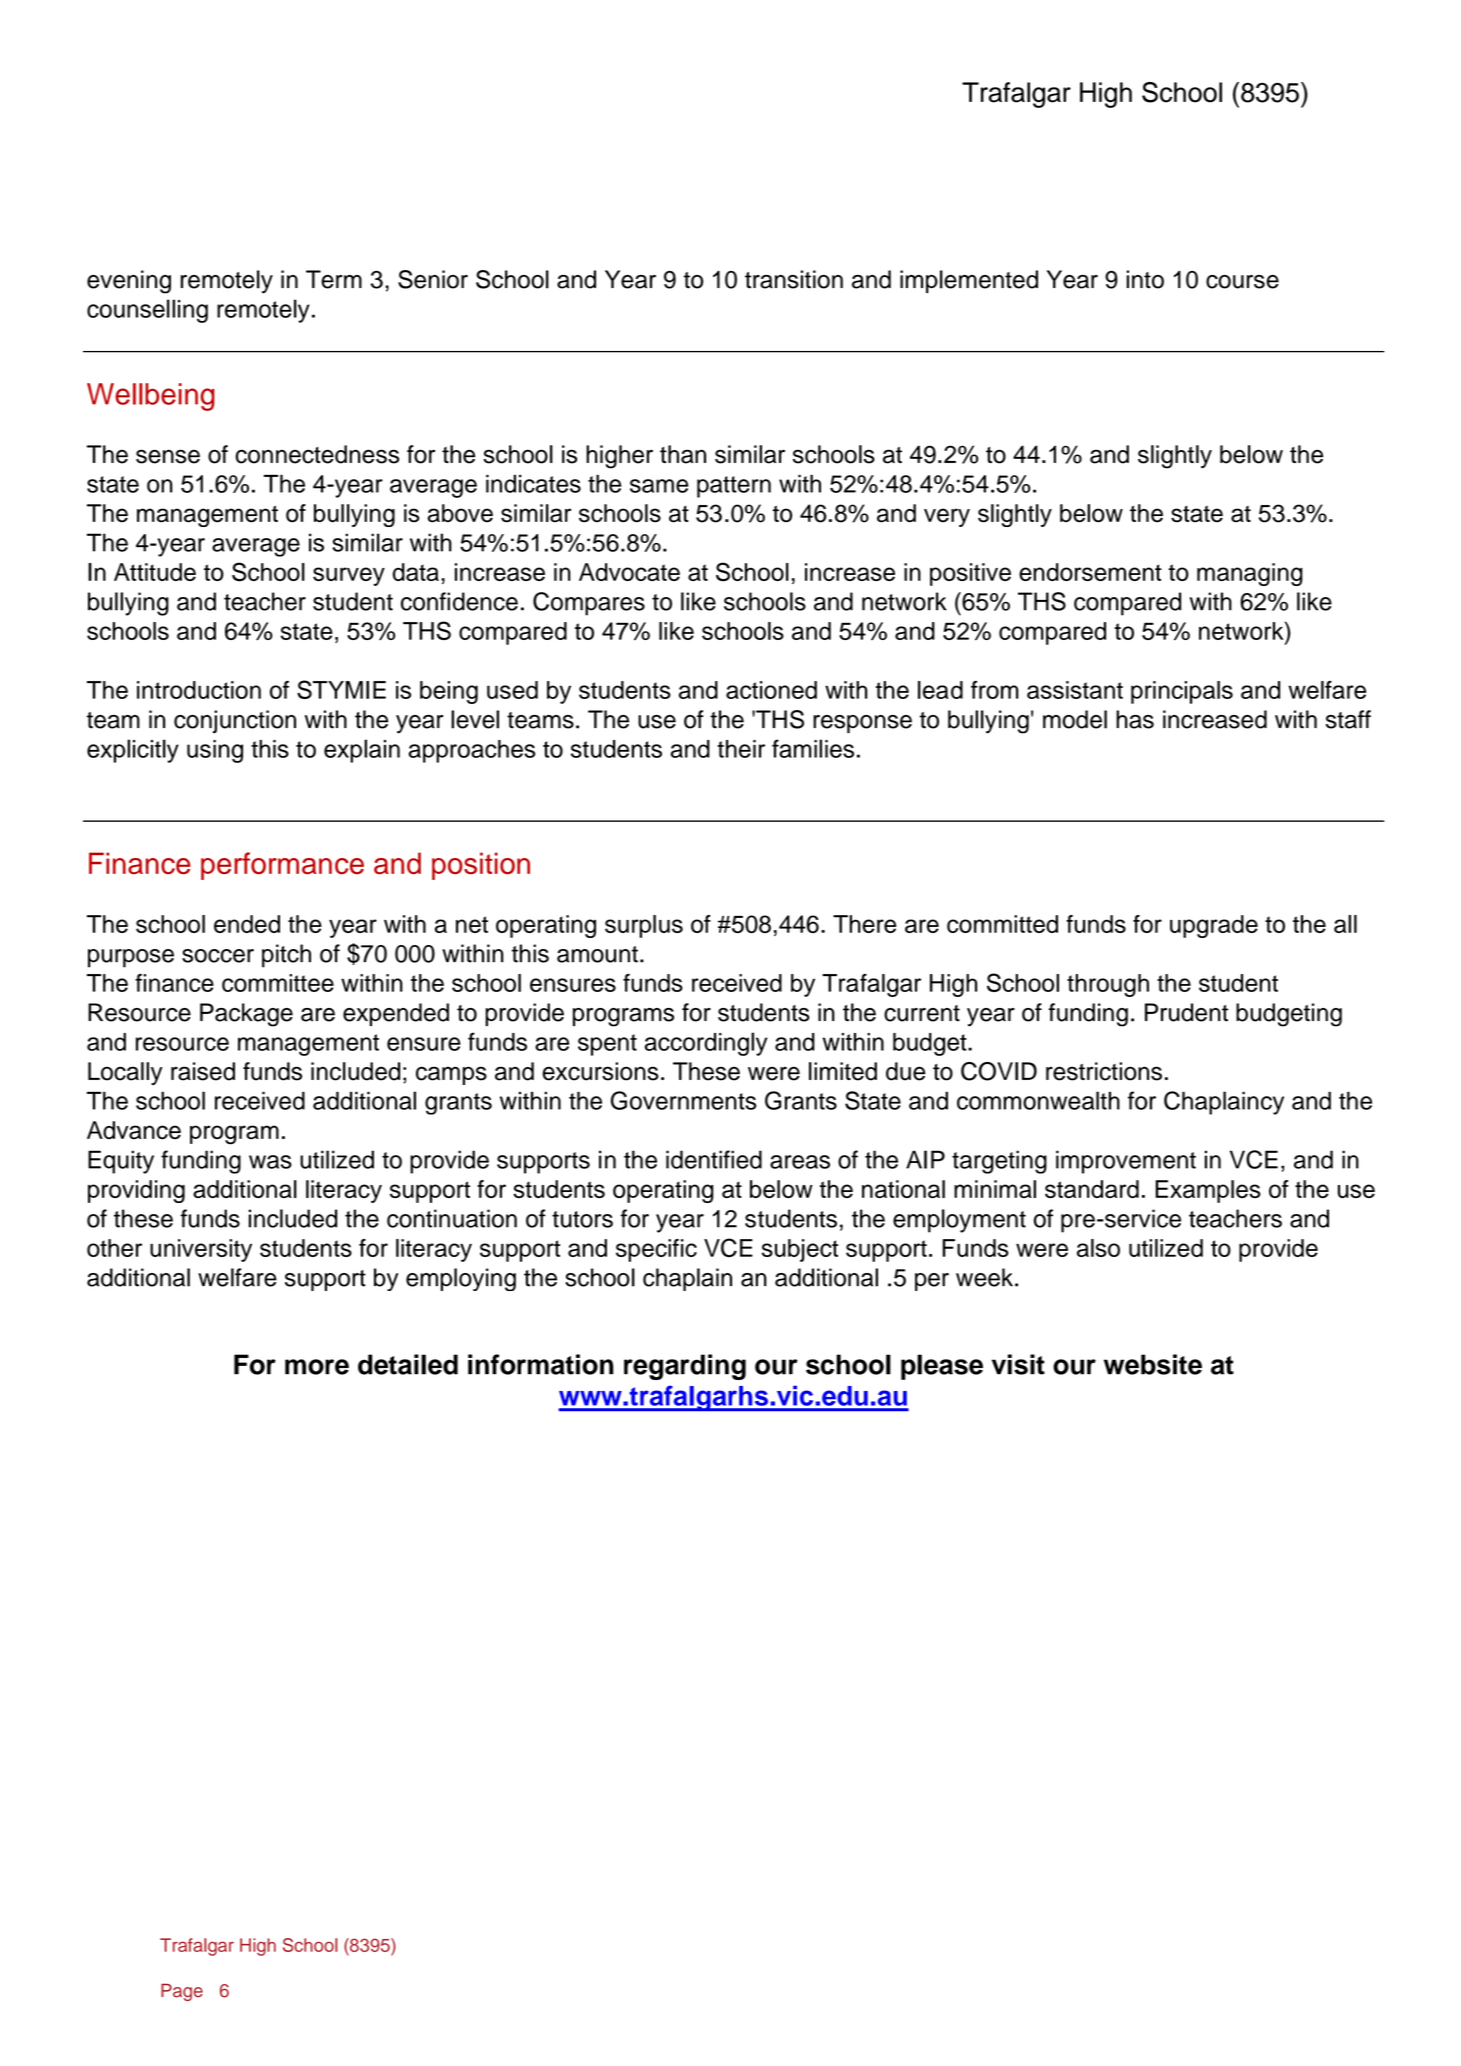 The width and height of the document is (1461, 2066). I want to click on Term, so click(334, 279).
